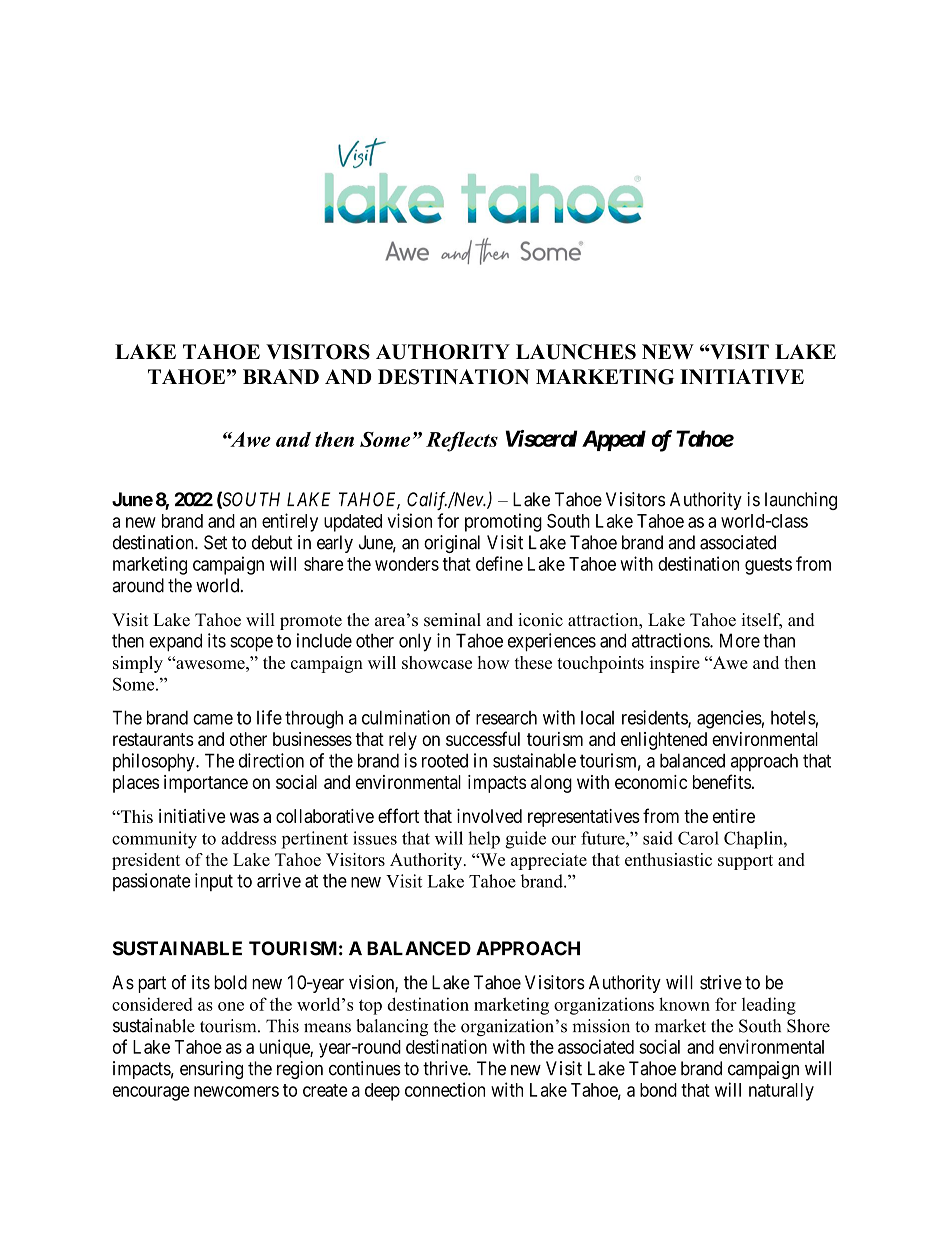  I want to click on help, so click(484, 840).
